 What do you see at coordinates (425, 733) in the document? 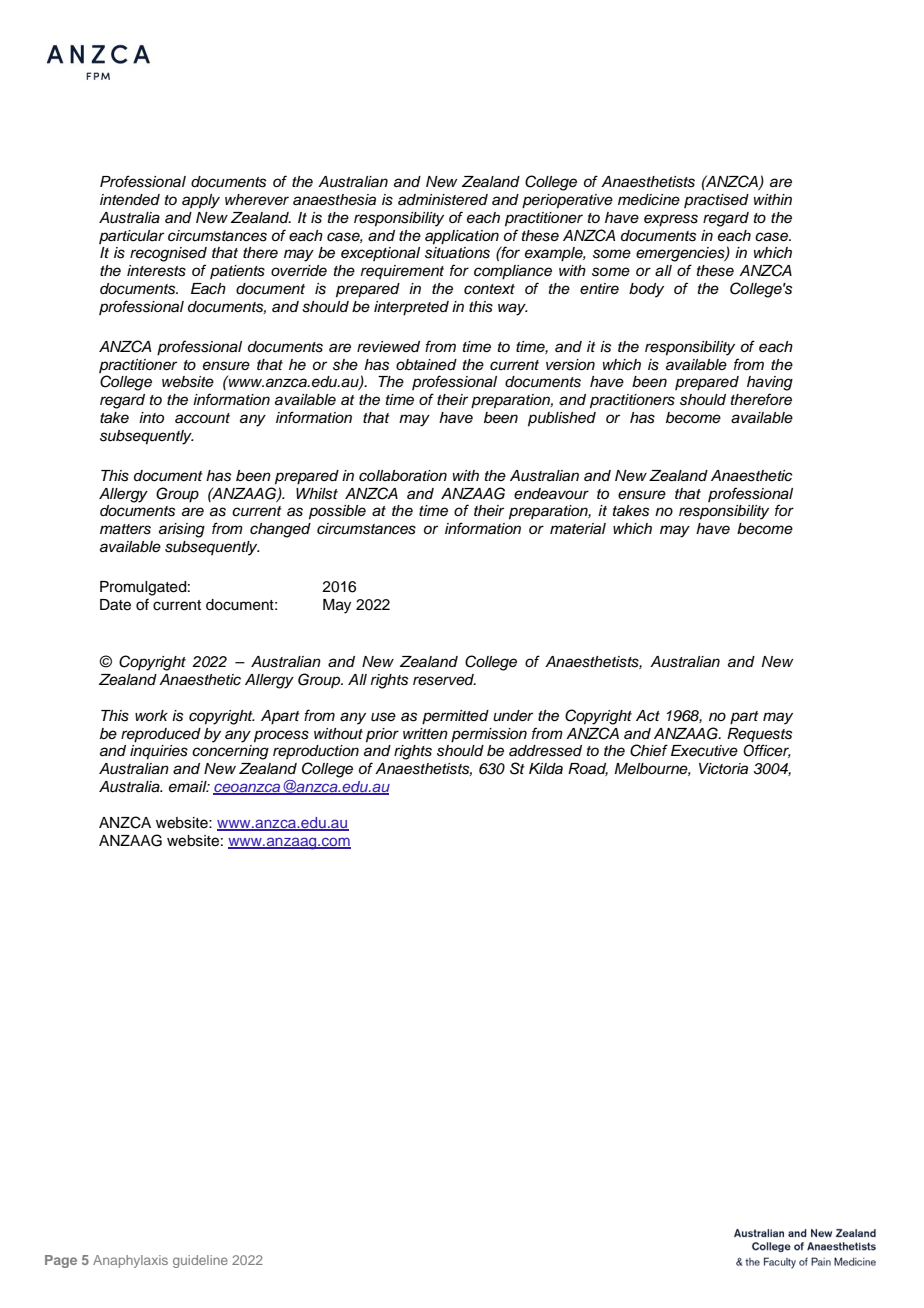
I see `written` at bounding box center [425, 733].
